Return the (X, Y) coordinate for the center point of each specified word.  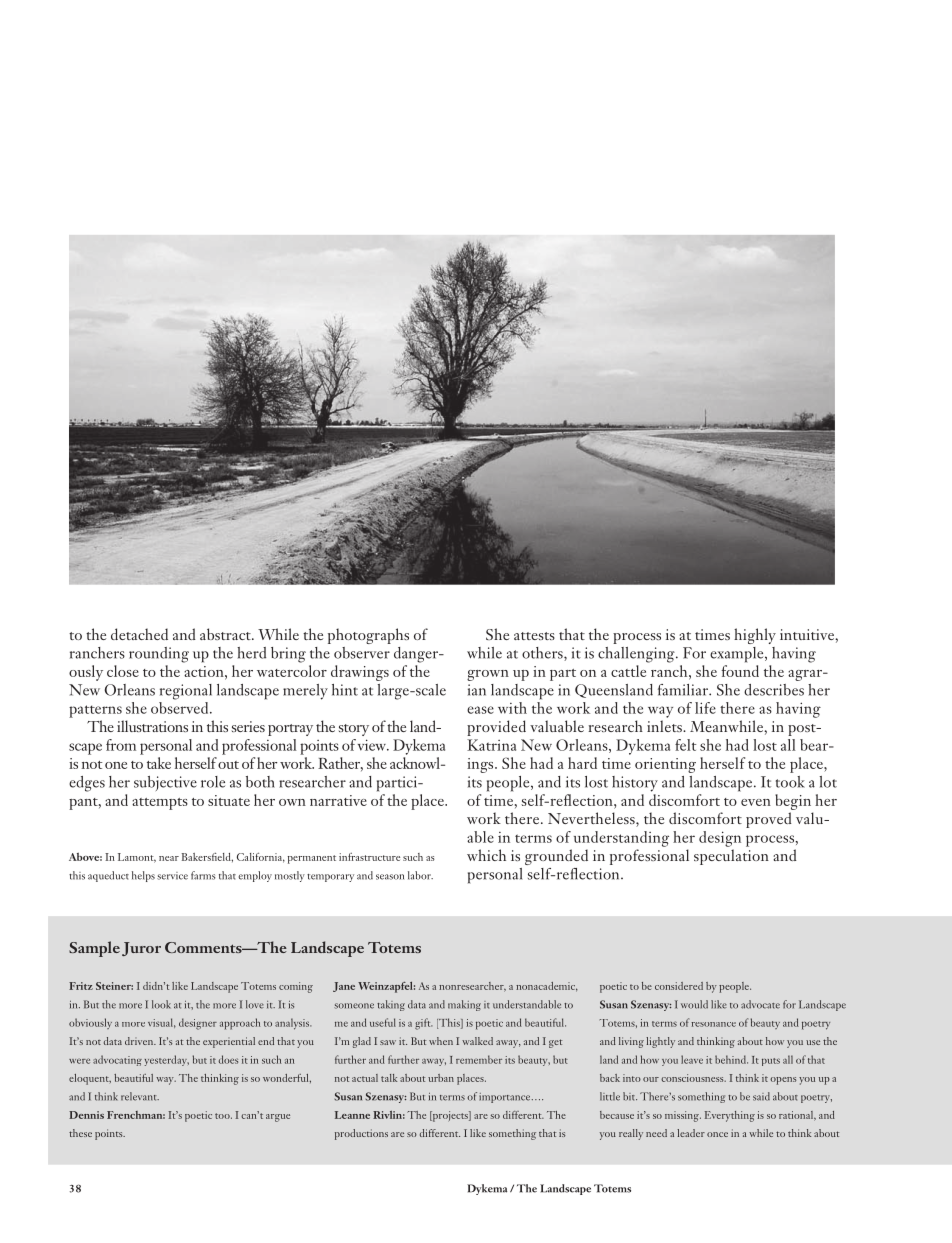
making (464, 1005)
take (159, 763)
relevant (140, 1096)
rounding (159, 655)
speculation (731, 857)
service (172, 876)
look (161, 1004)
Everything (730, 1116)
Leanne (352, 1115)
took (790, 782)
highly (755, 636)
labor (420, 875)
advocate (760, 1004)
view (373, 745)
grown (488, 675)
